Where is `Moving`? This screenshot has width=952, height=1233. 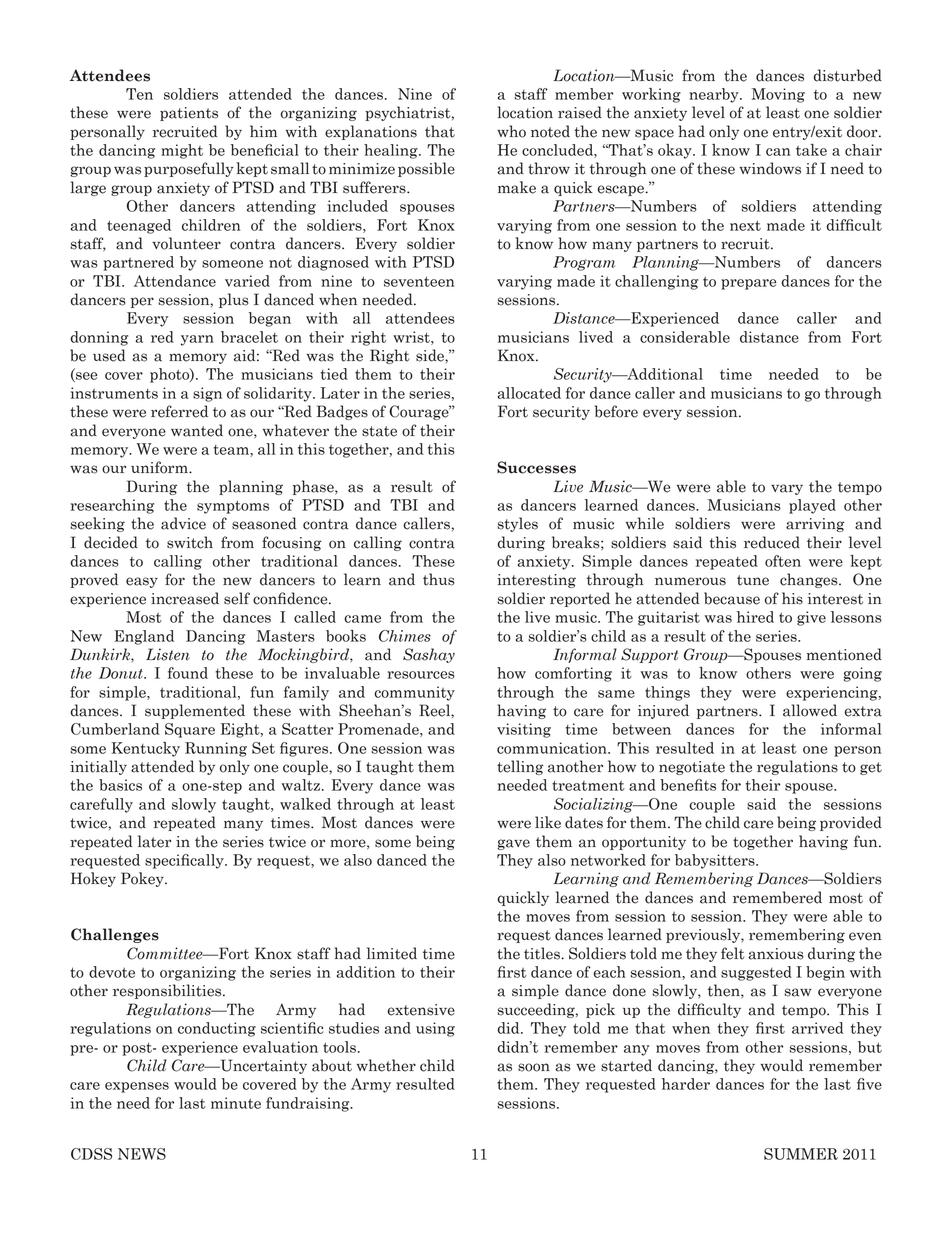 Moving is located at coordinates (778, 95).
